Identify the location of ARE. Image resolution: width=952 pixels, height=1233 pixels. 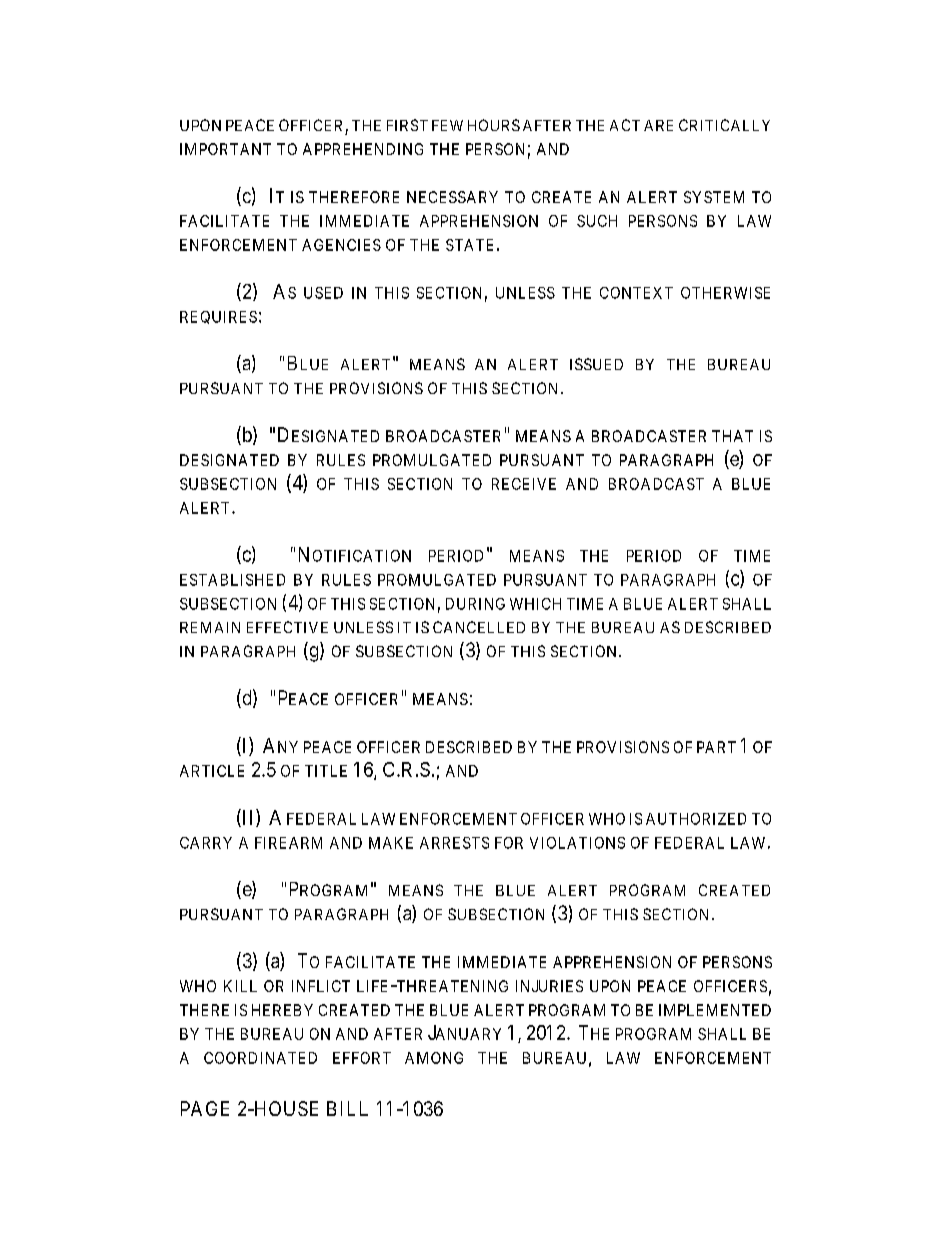
(658, 125).
